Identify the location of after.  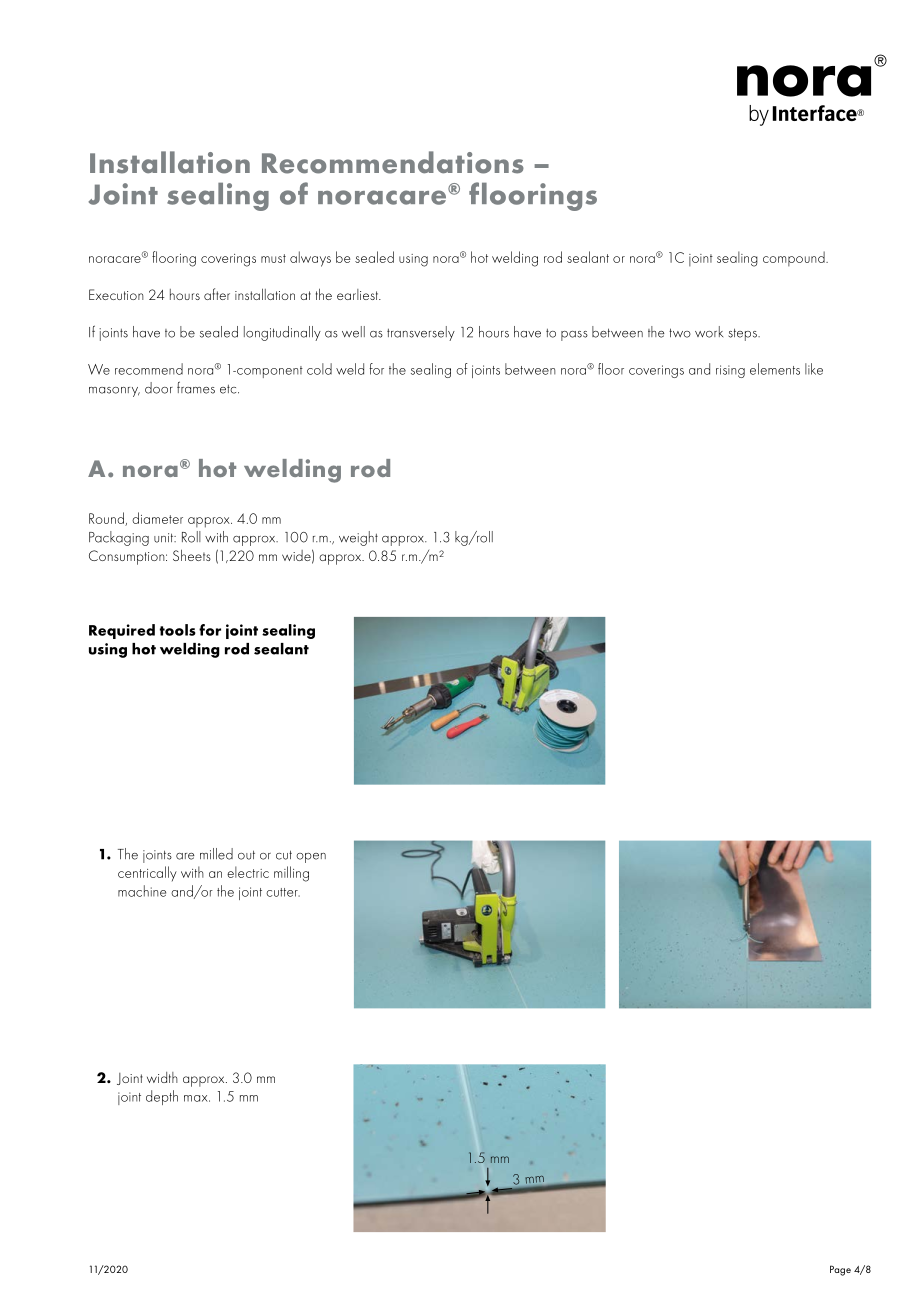
(217, 294).
